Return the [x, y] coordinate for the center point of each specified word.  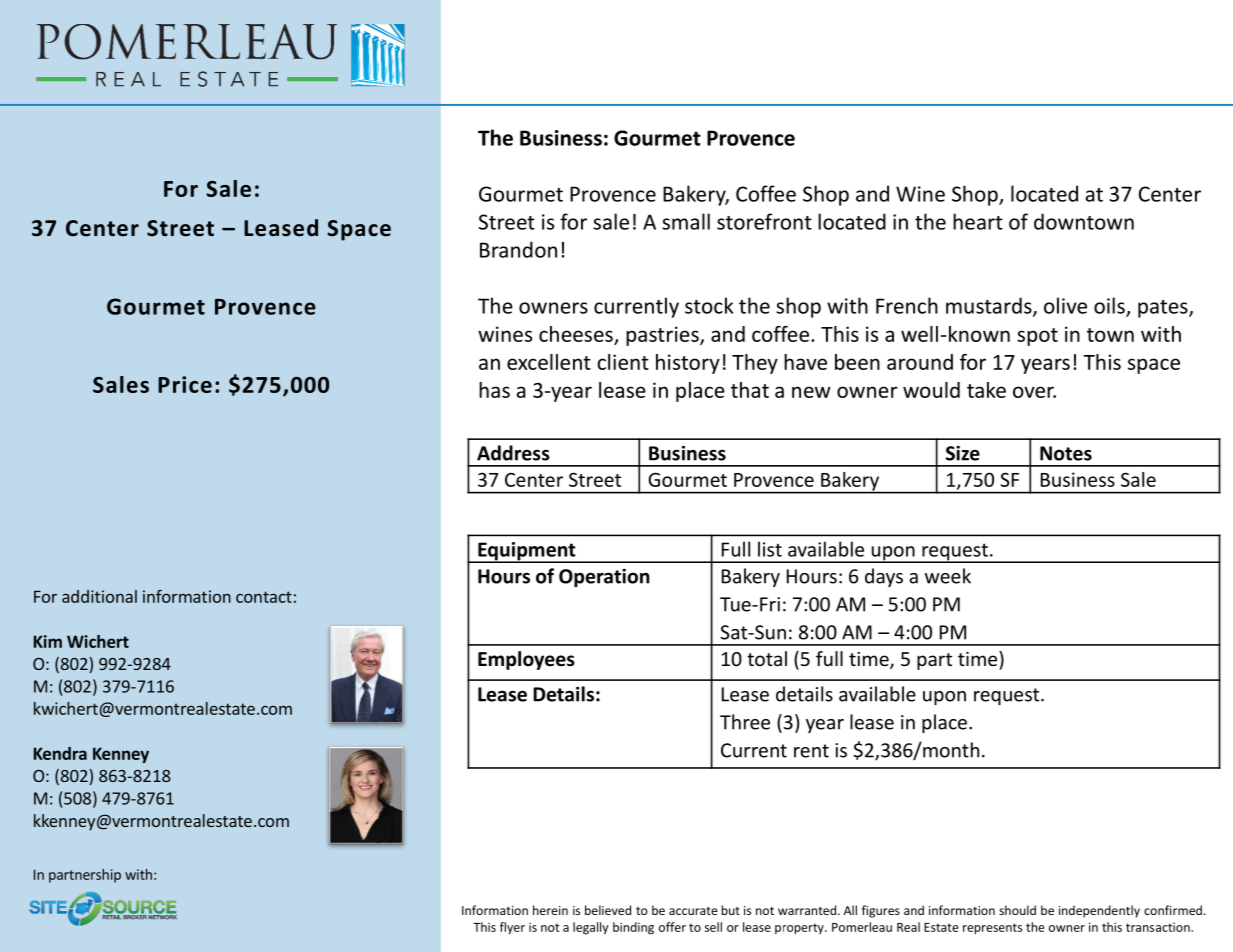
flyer [512, 928]
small [686, 221]
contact [264, 597]
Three [745, 722]
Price [185, 384]
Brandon [518, 249]
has [494, 390]
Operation [604, 577]
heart [978, 221]
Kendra [60, 753]
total [767, 658]
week [948, 576]
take [986, 390]
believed [608, 910]
